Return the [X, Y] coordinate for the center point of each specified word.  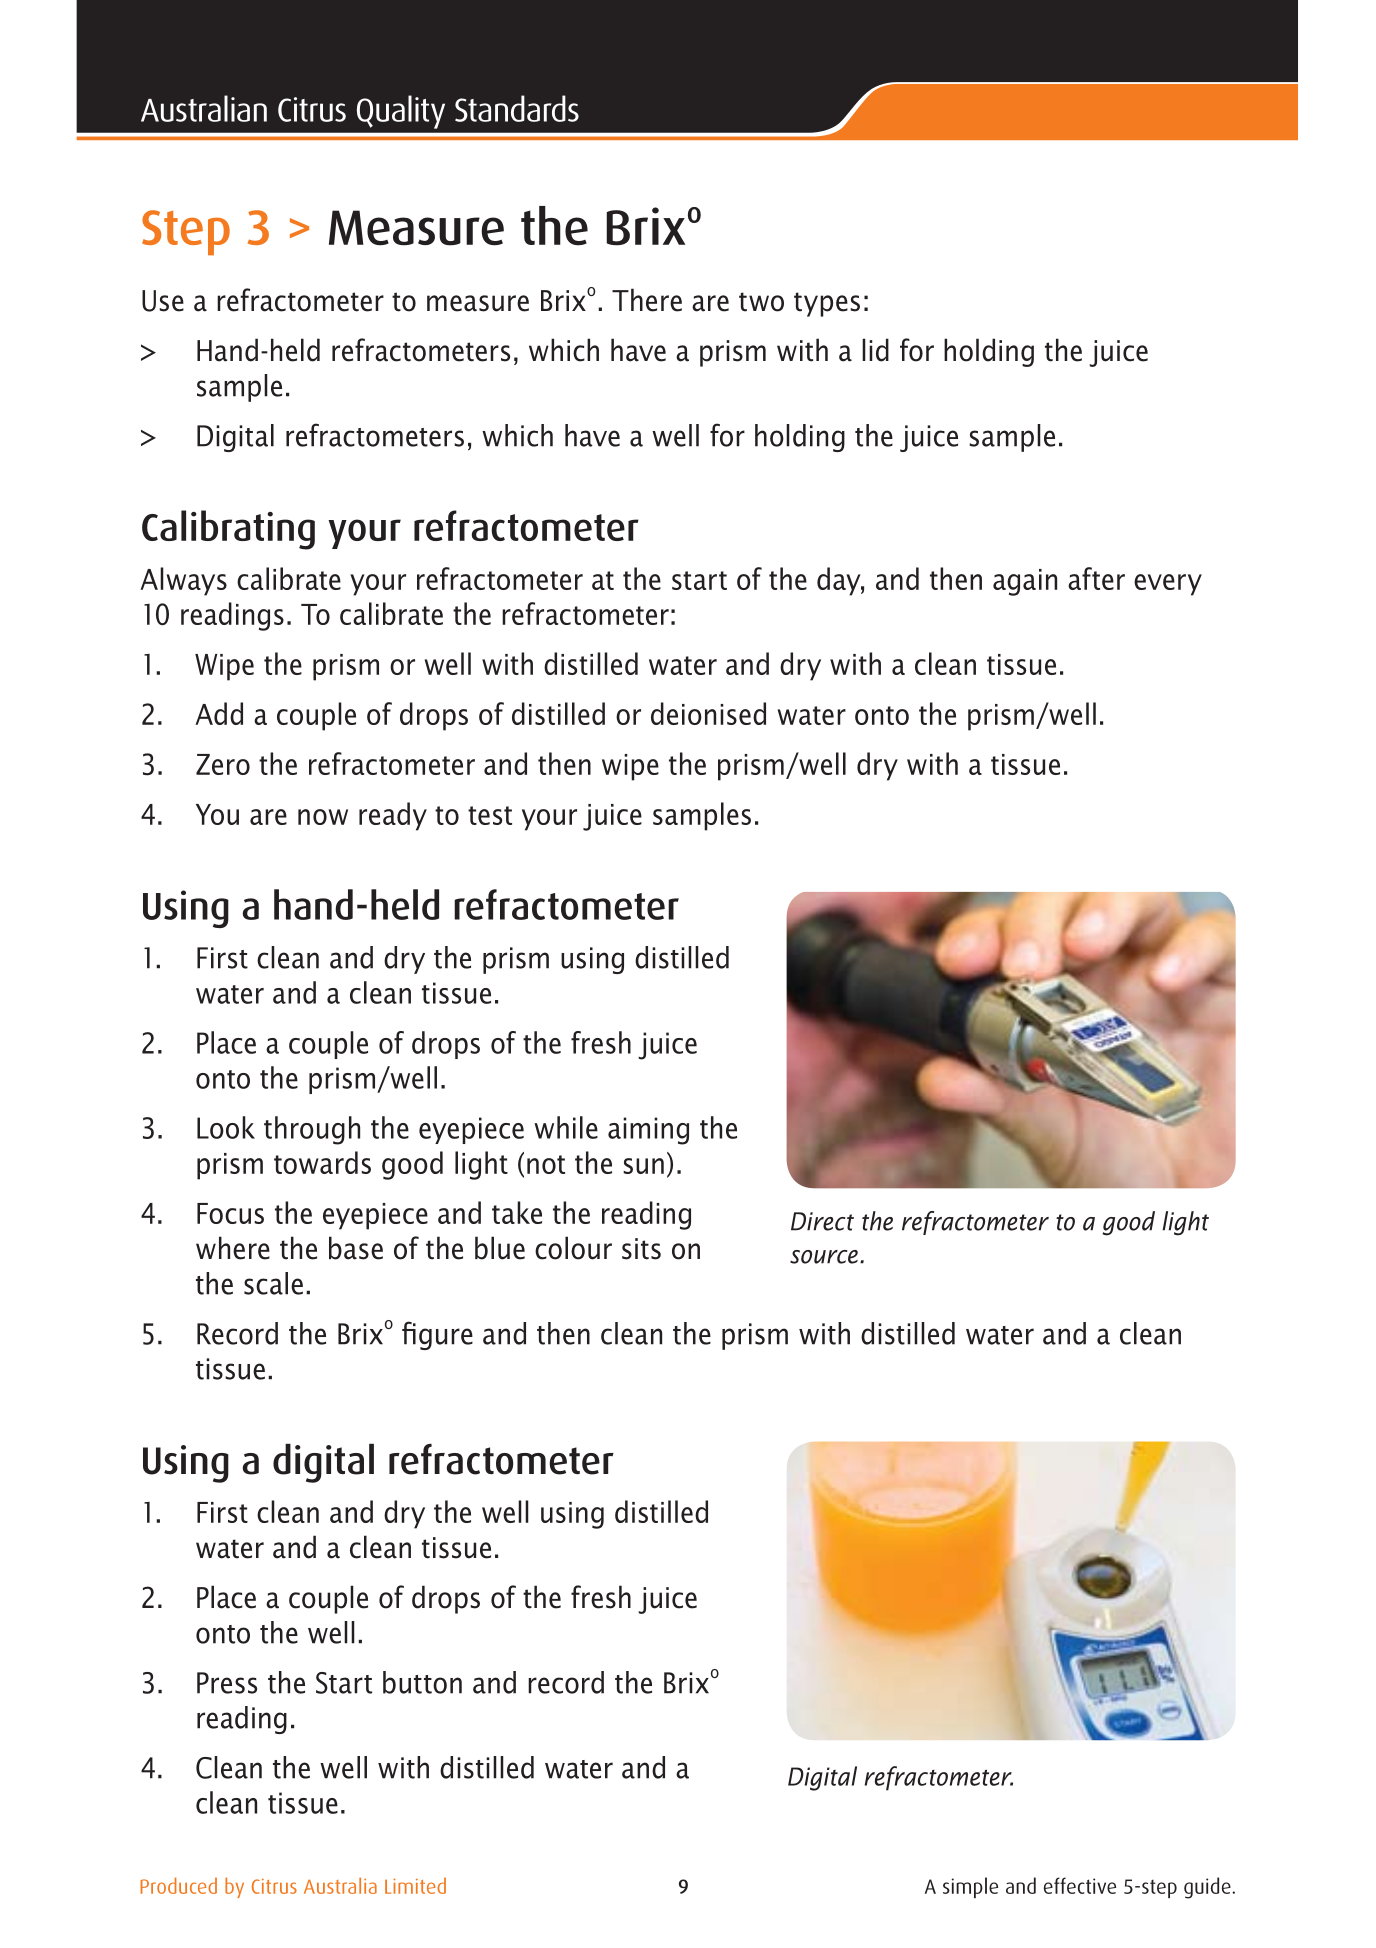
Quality [401, 112]
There [647, 300]
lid [875, 350]
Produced [178, 1885]
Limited [415, 1886]
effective [1080, 1885]
